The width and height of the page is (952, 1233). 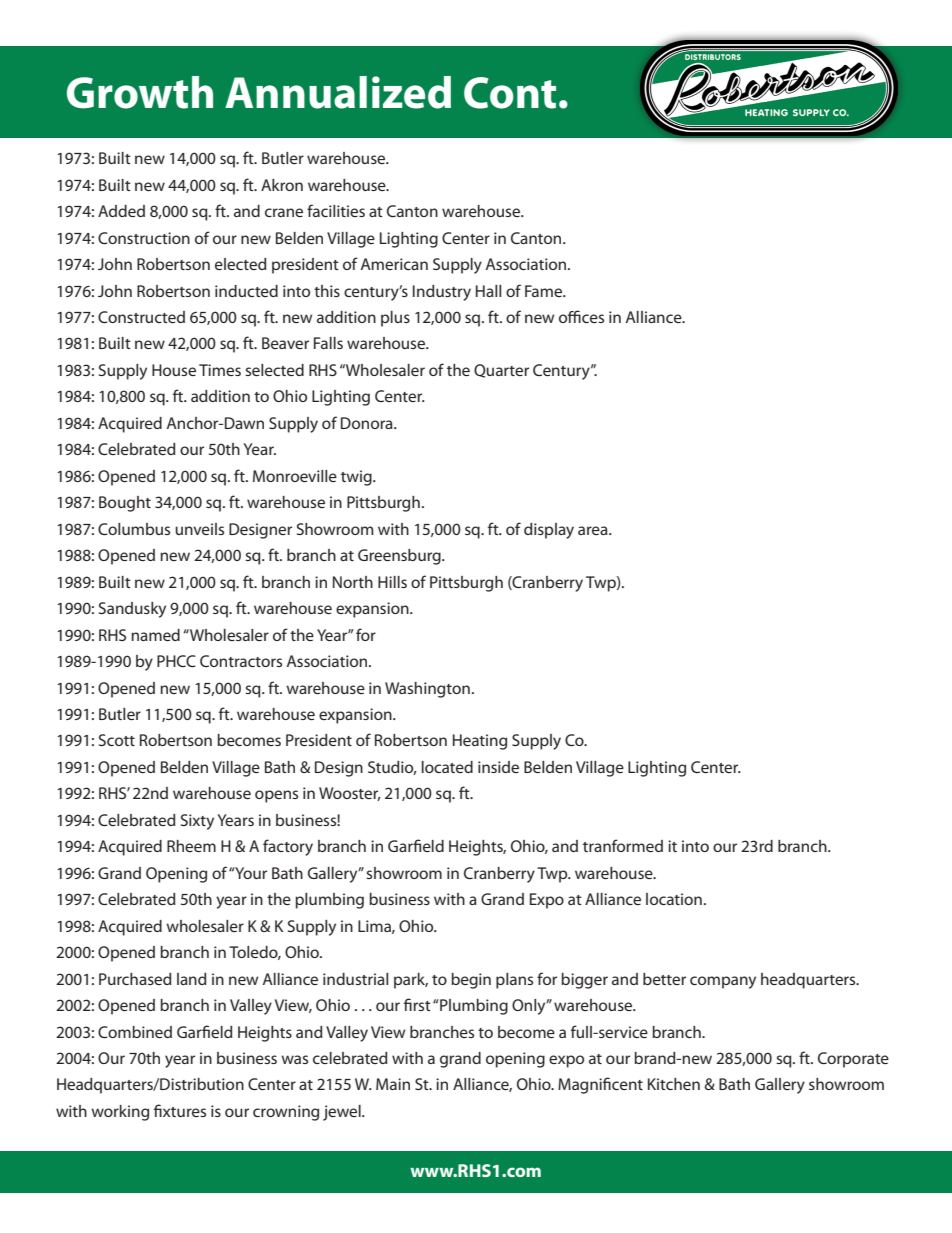 I want to click on Times, so click(x=220, y=370).
